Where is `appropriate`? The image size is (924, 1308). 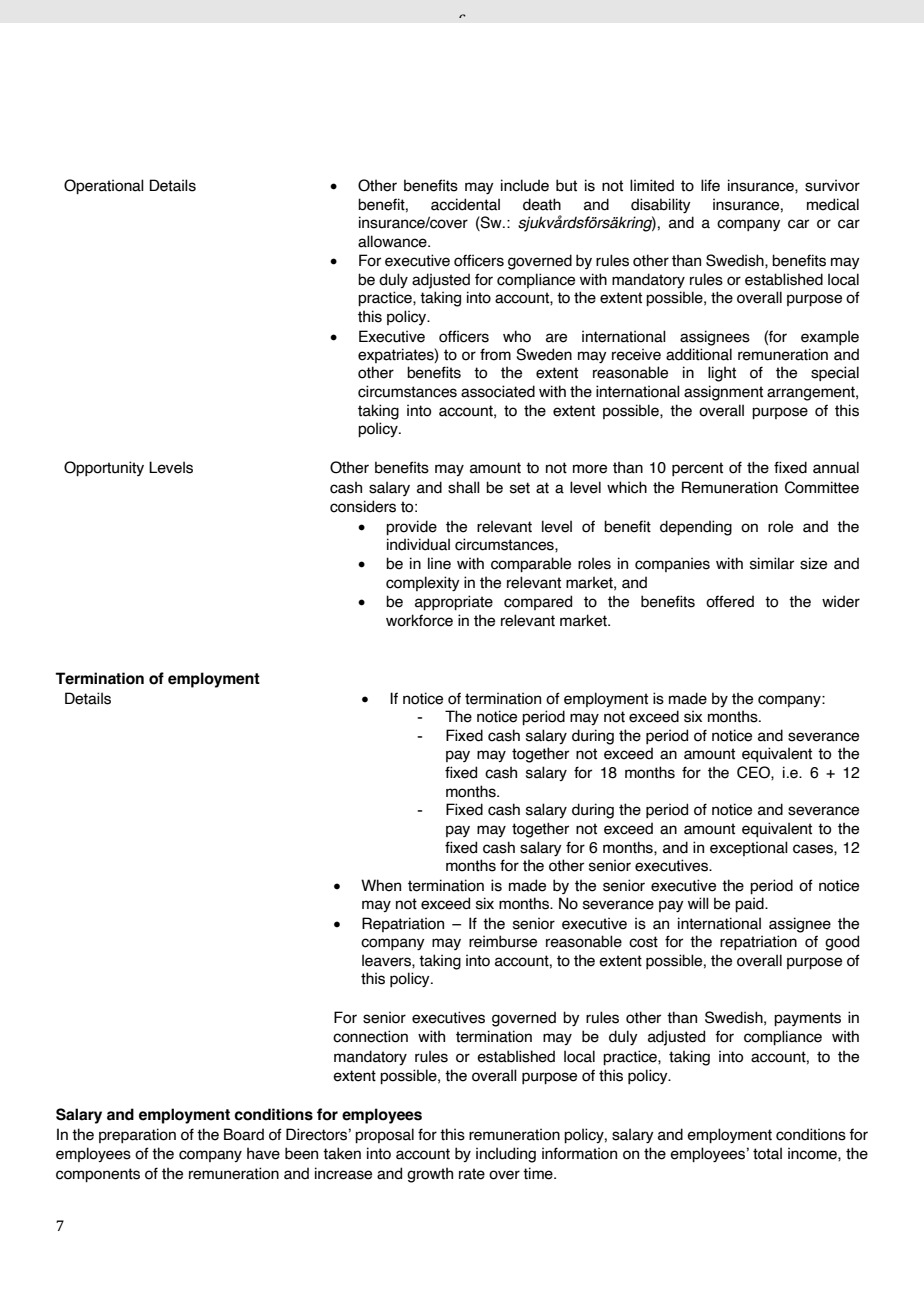 appropriate is located at coordinates (454, 602).
